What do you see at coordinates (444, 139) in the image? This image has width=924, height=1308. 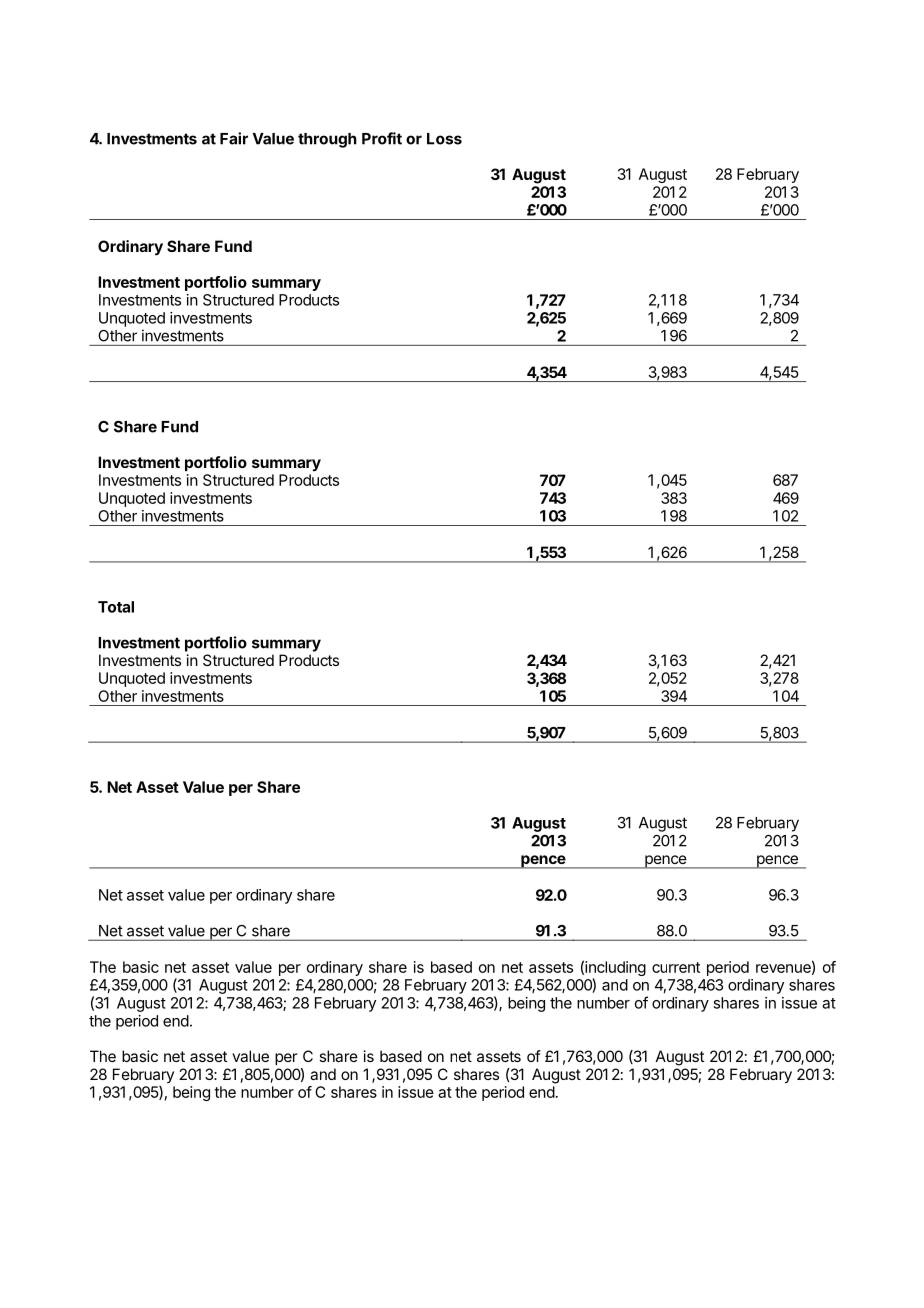 I see `Loss` at bounding box center [444, 139].
